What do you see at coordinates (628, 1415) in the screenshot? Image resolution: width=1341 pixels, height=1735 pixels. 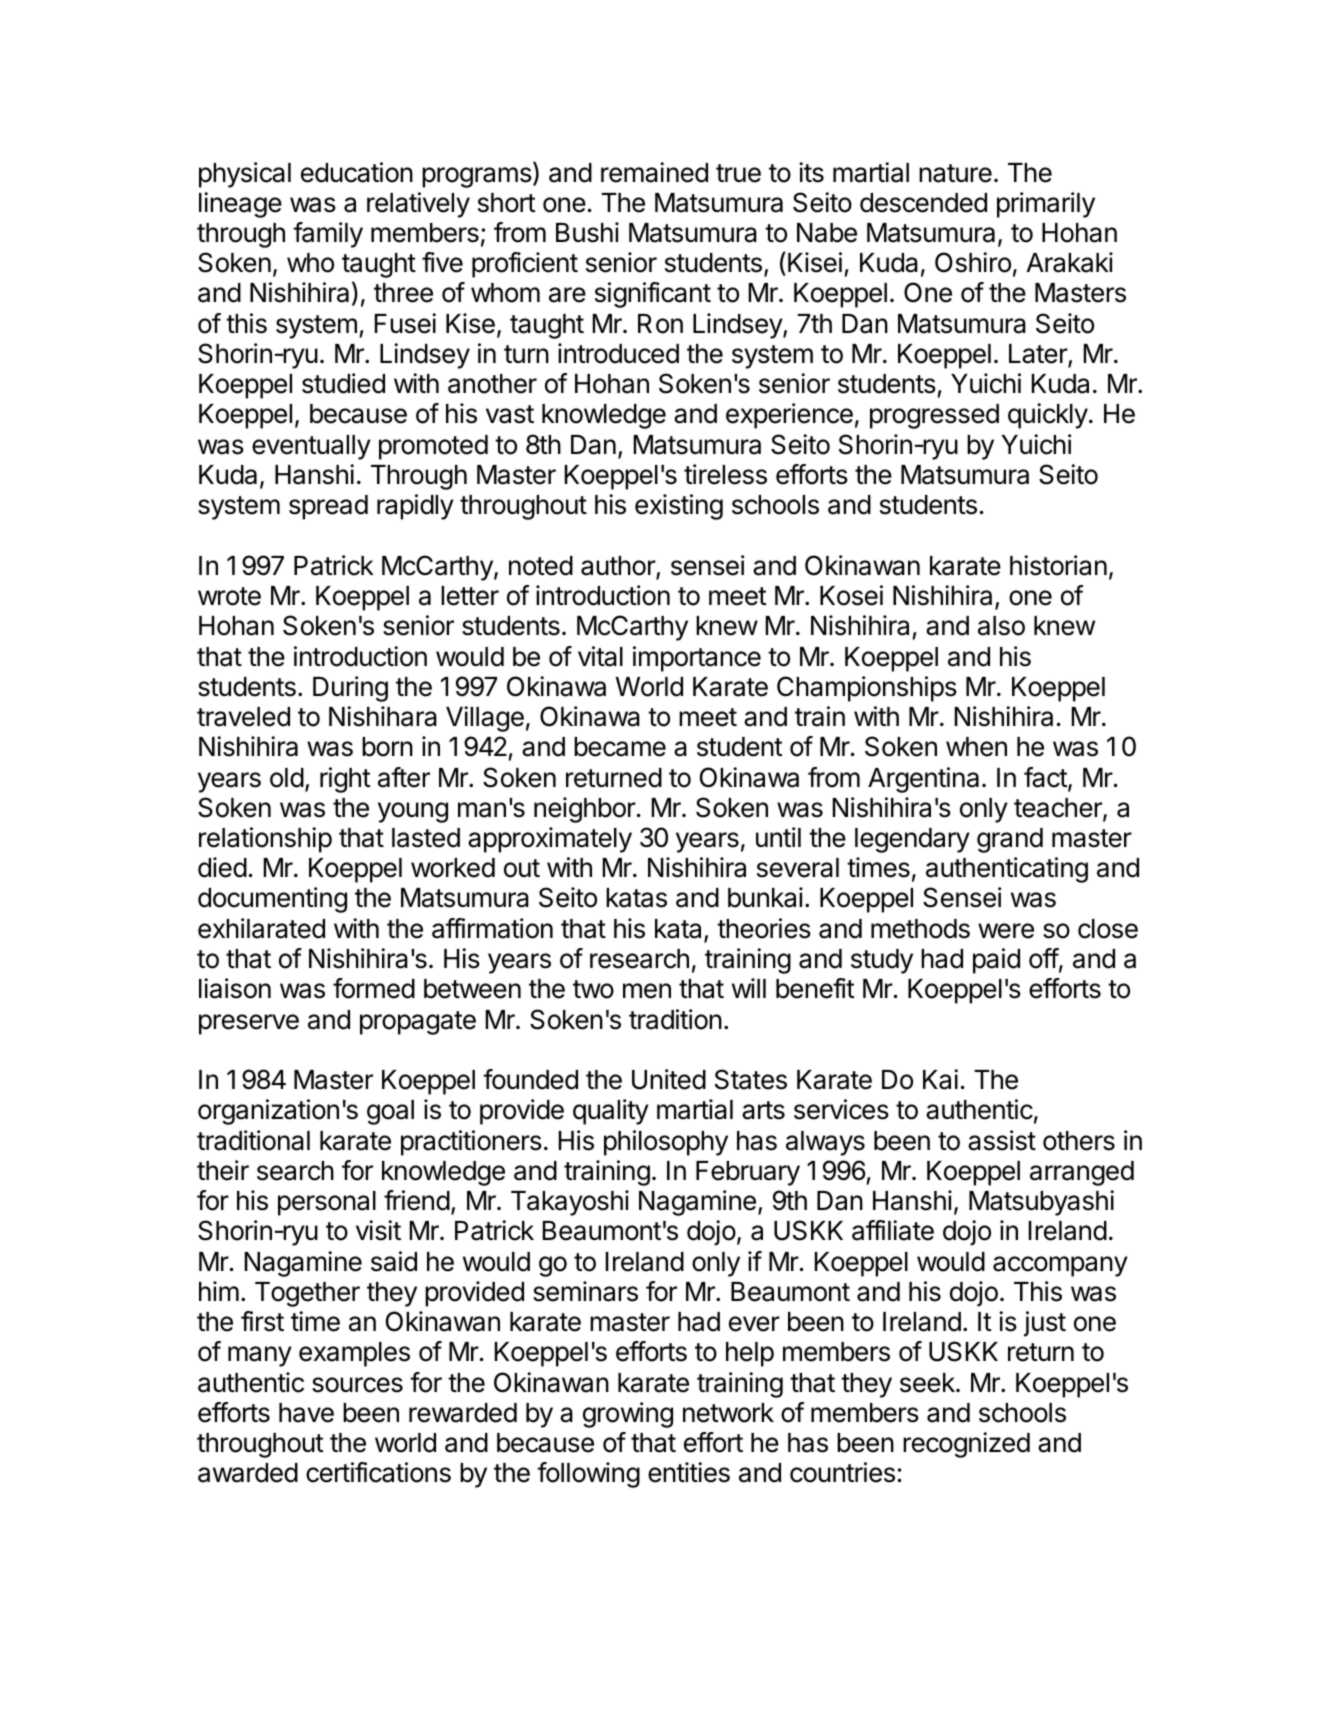 I see `growing` at bounding box center [628, 1415].
